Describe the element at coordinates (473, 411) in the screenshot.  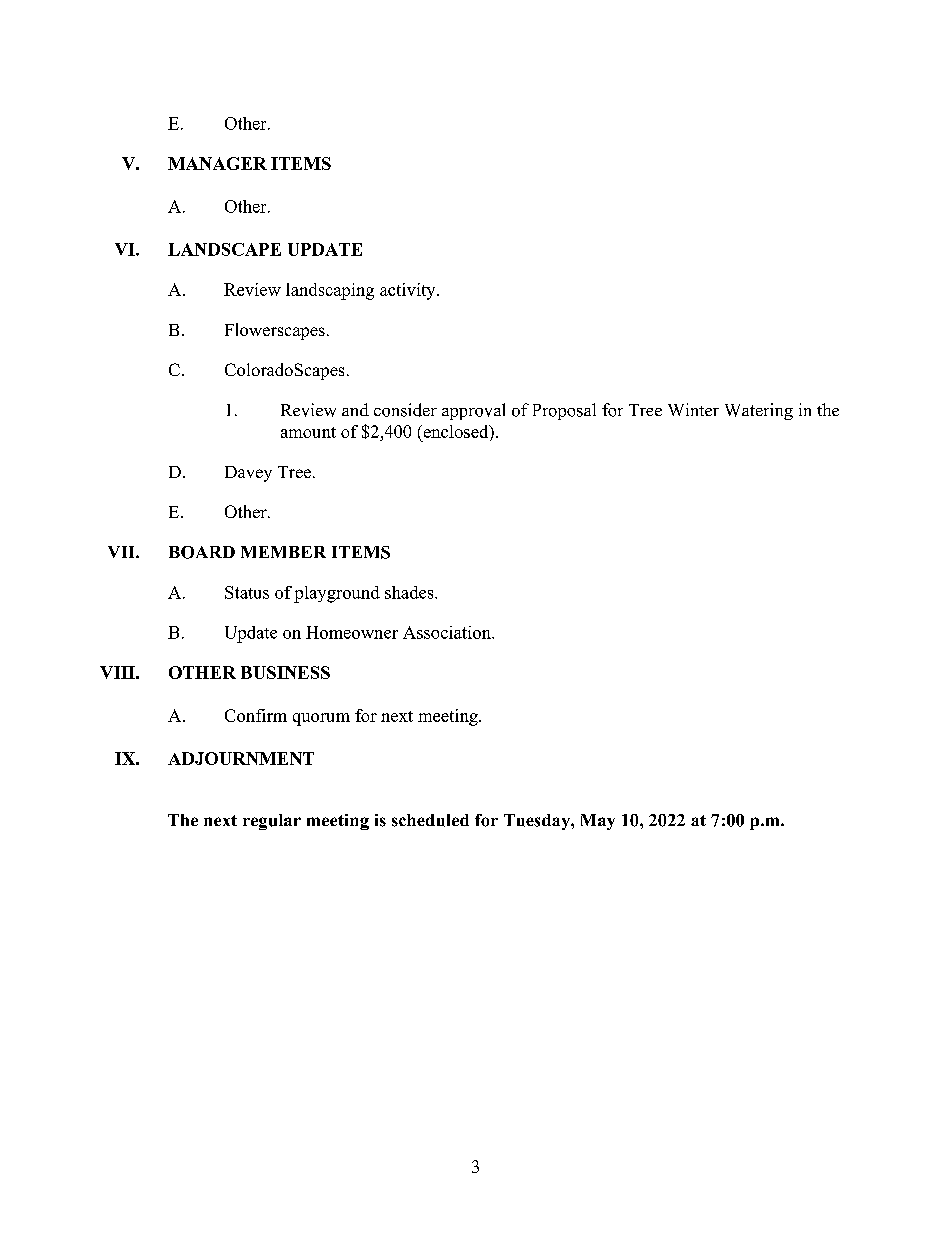
I see `approval` at that location.
